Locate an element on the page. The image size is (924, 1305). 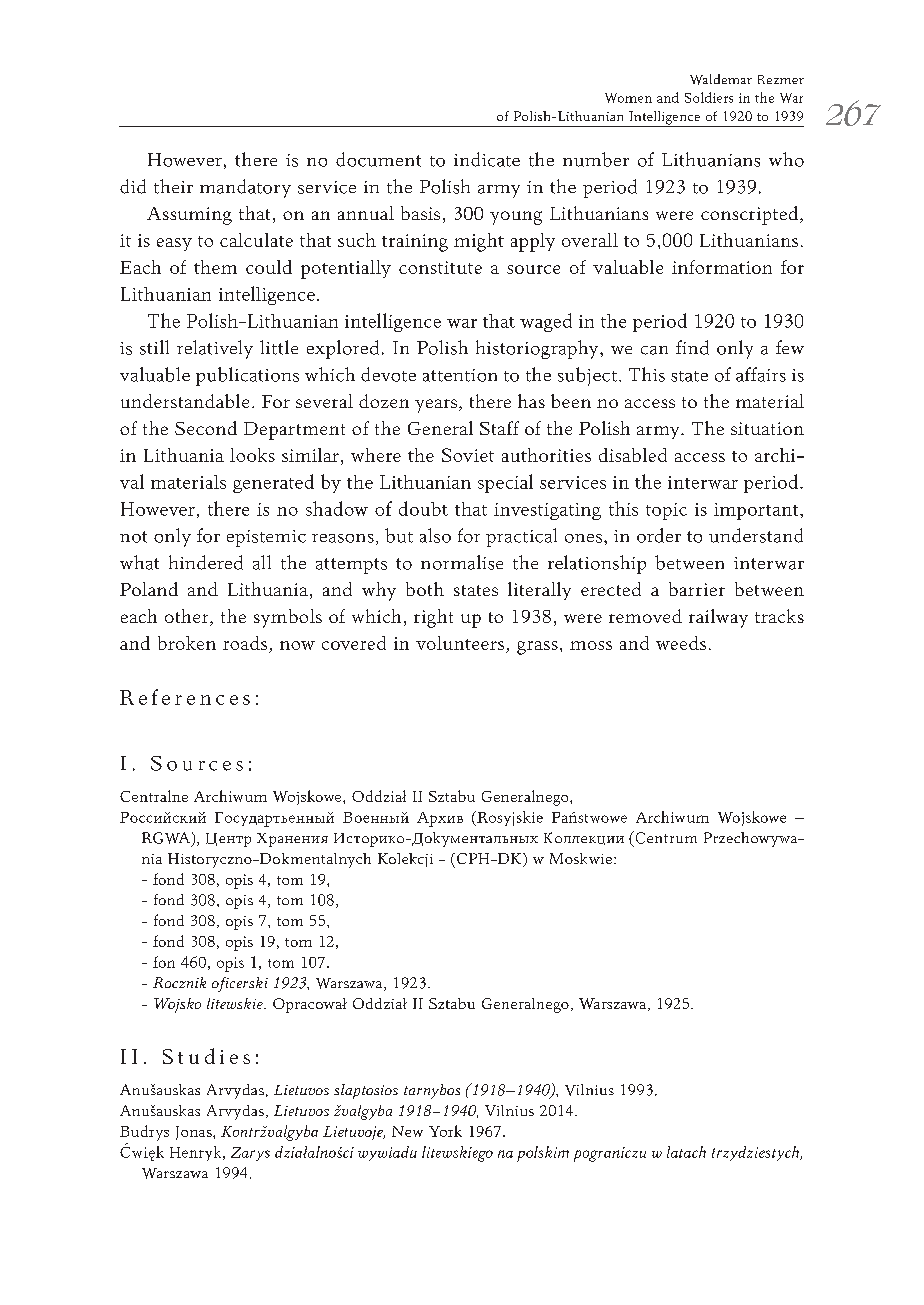
York is located at coordinates (445, 1131).
